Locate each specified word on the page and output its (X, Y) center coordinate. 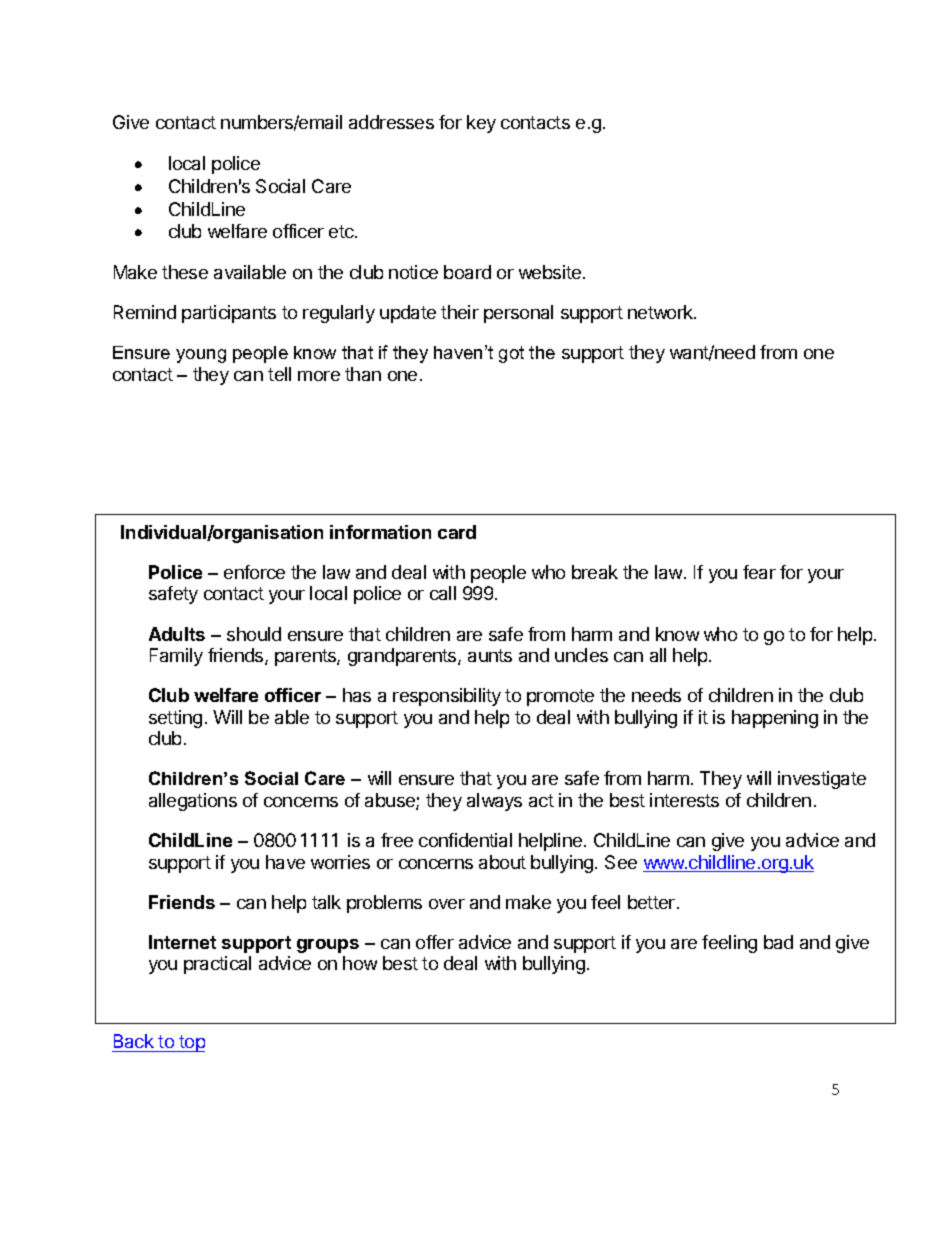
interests (684, 800)
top (191, 1043)
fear (759, 572)
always (494, 802)
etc (342, 231)
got (511, 354)
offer (435, 942)
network (661, 312)
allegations (193, 802)
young (201, 356)
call (443, 593)
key (481, 124)
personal (518, 314)
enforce (254, 572)
